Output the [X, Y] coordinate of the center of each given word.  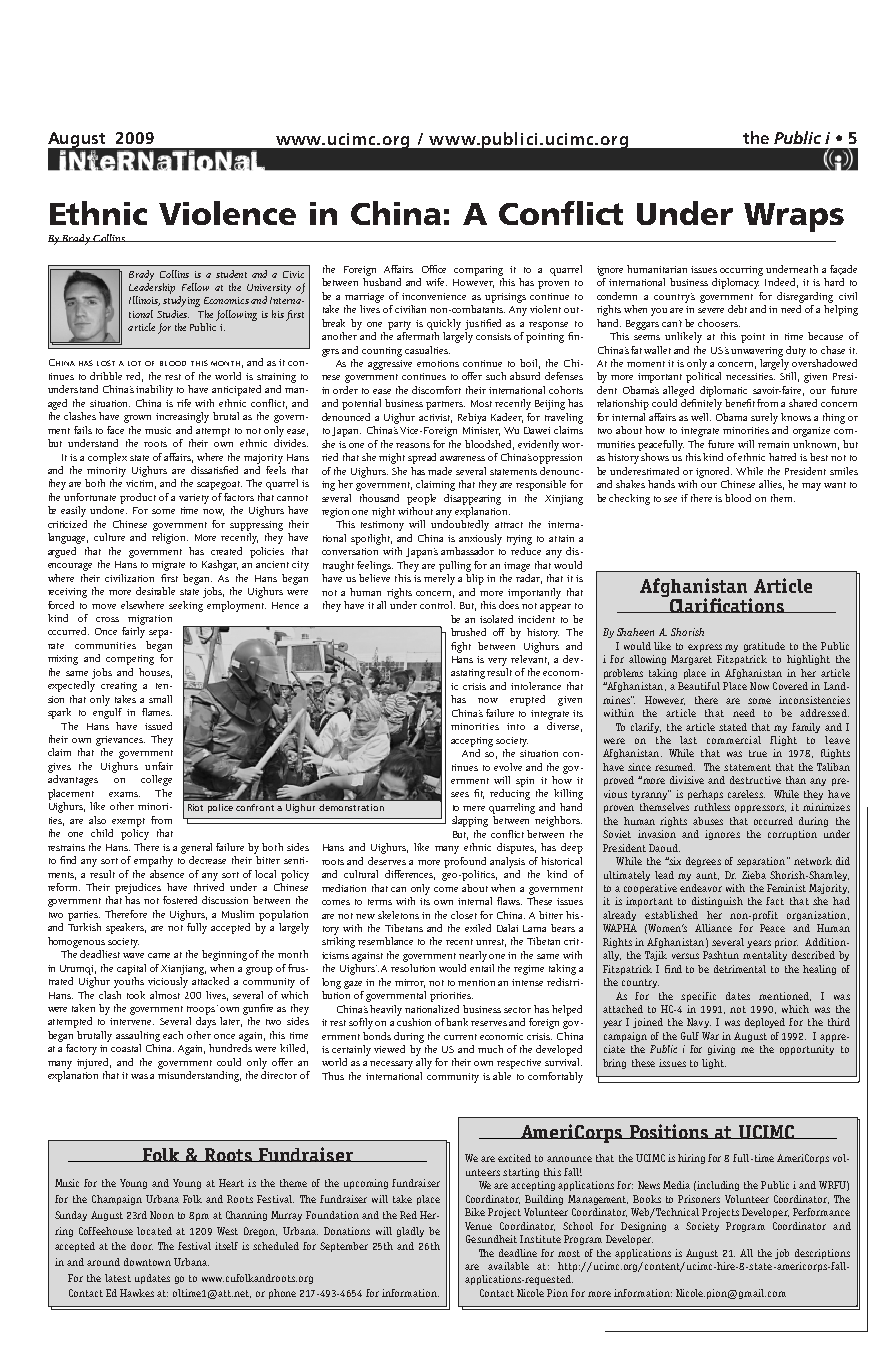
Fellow [195, 287]
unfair [159, 766]
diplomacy [735, 283]
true [758, 753]
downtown [147, 1262]
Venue [478, 1226]
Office [434, 269]
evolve [508, 767]
